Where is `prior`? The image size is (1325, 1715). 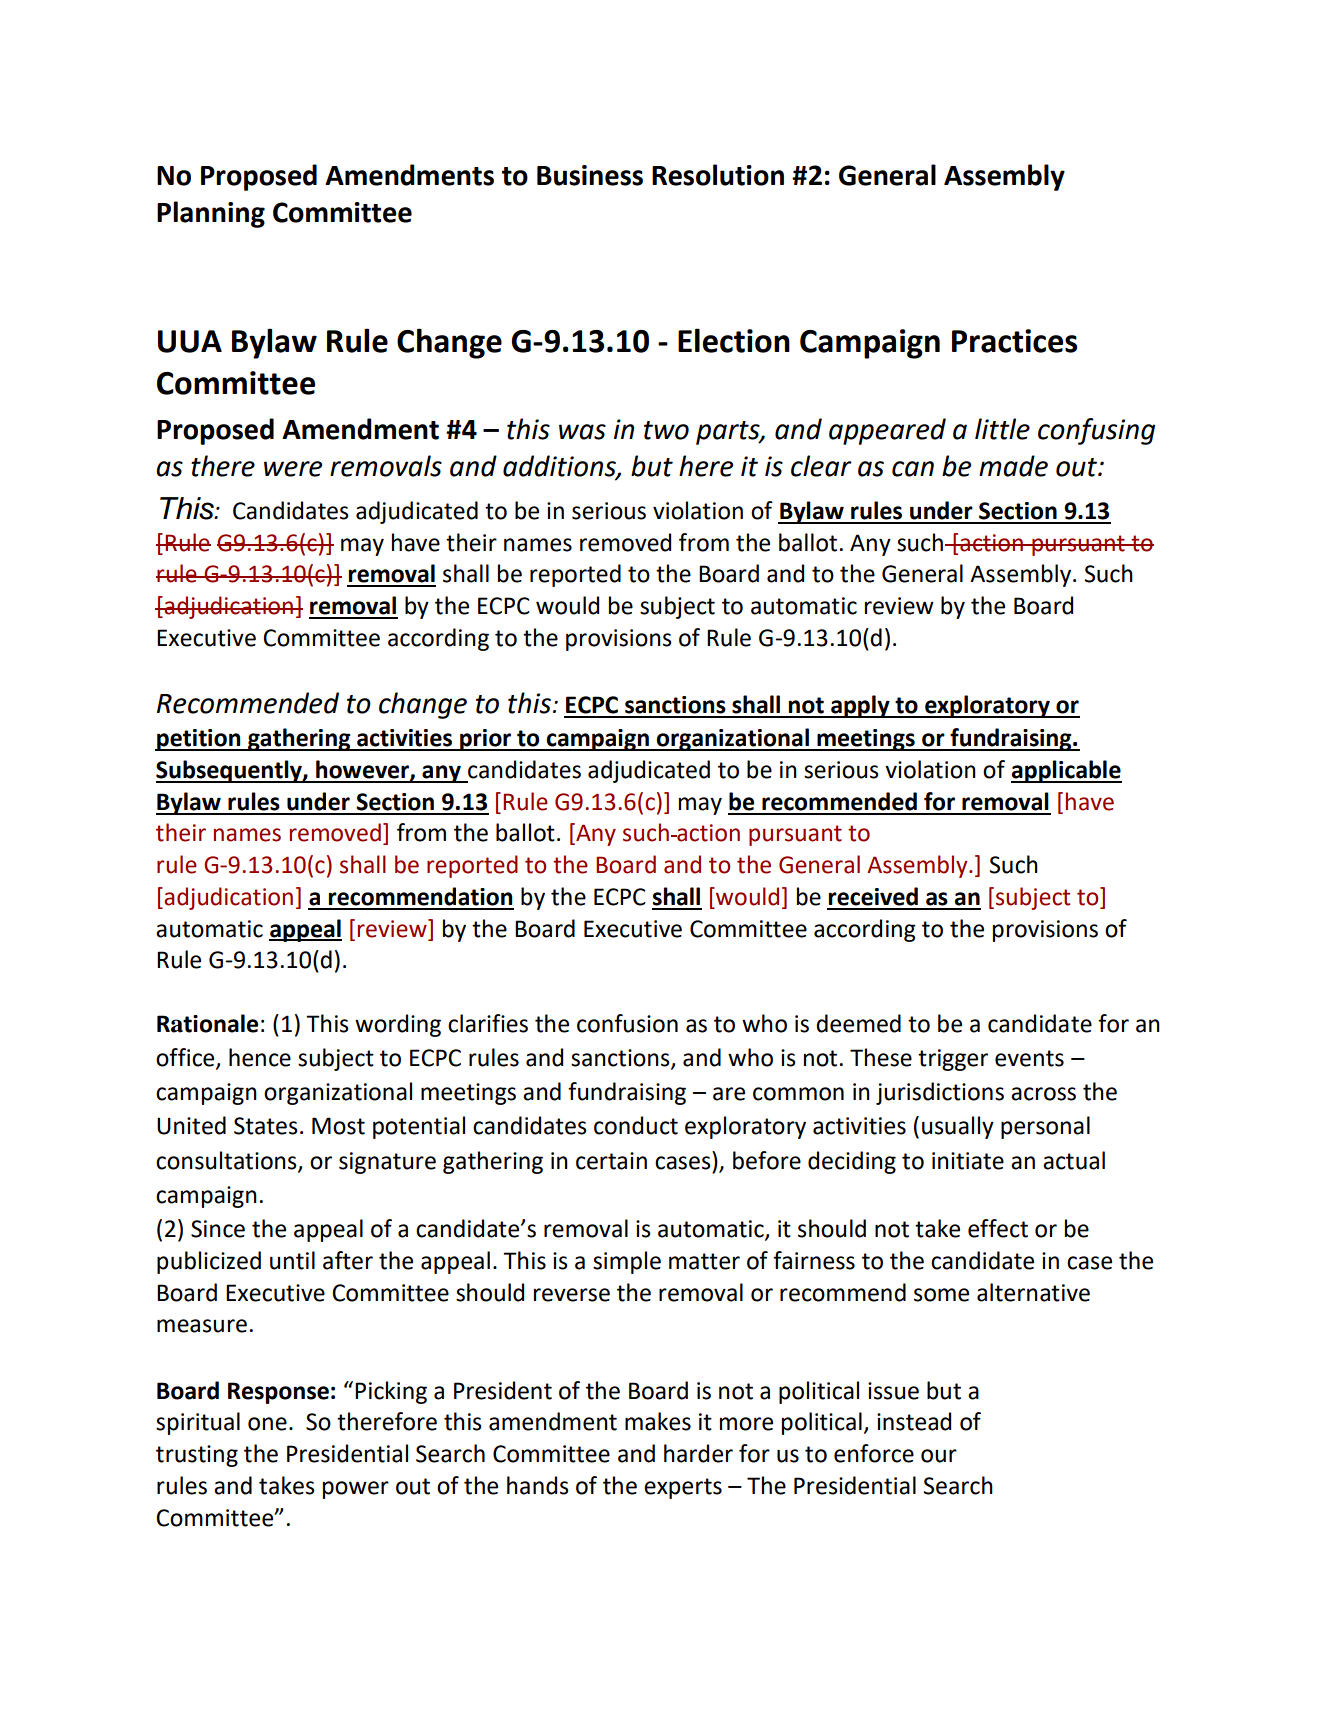
prior is located at coordinates (485, 740).
